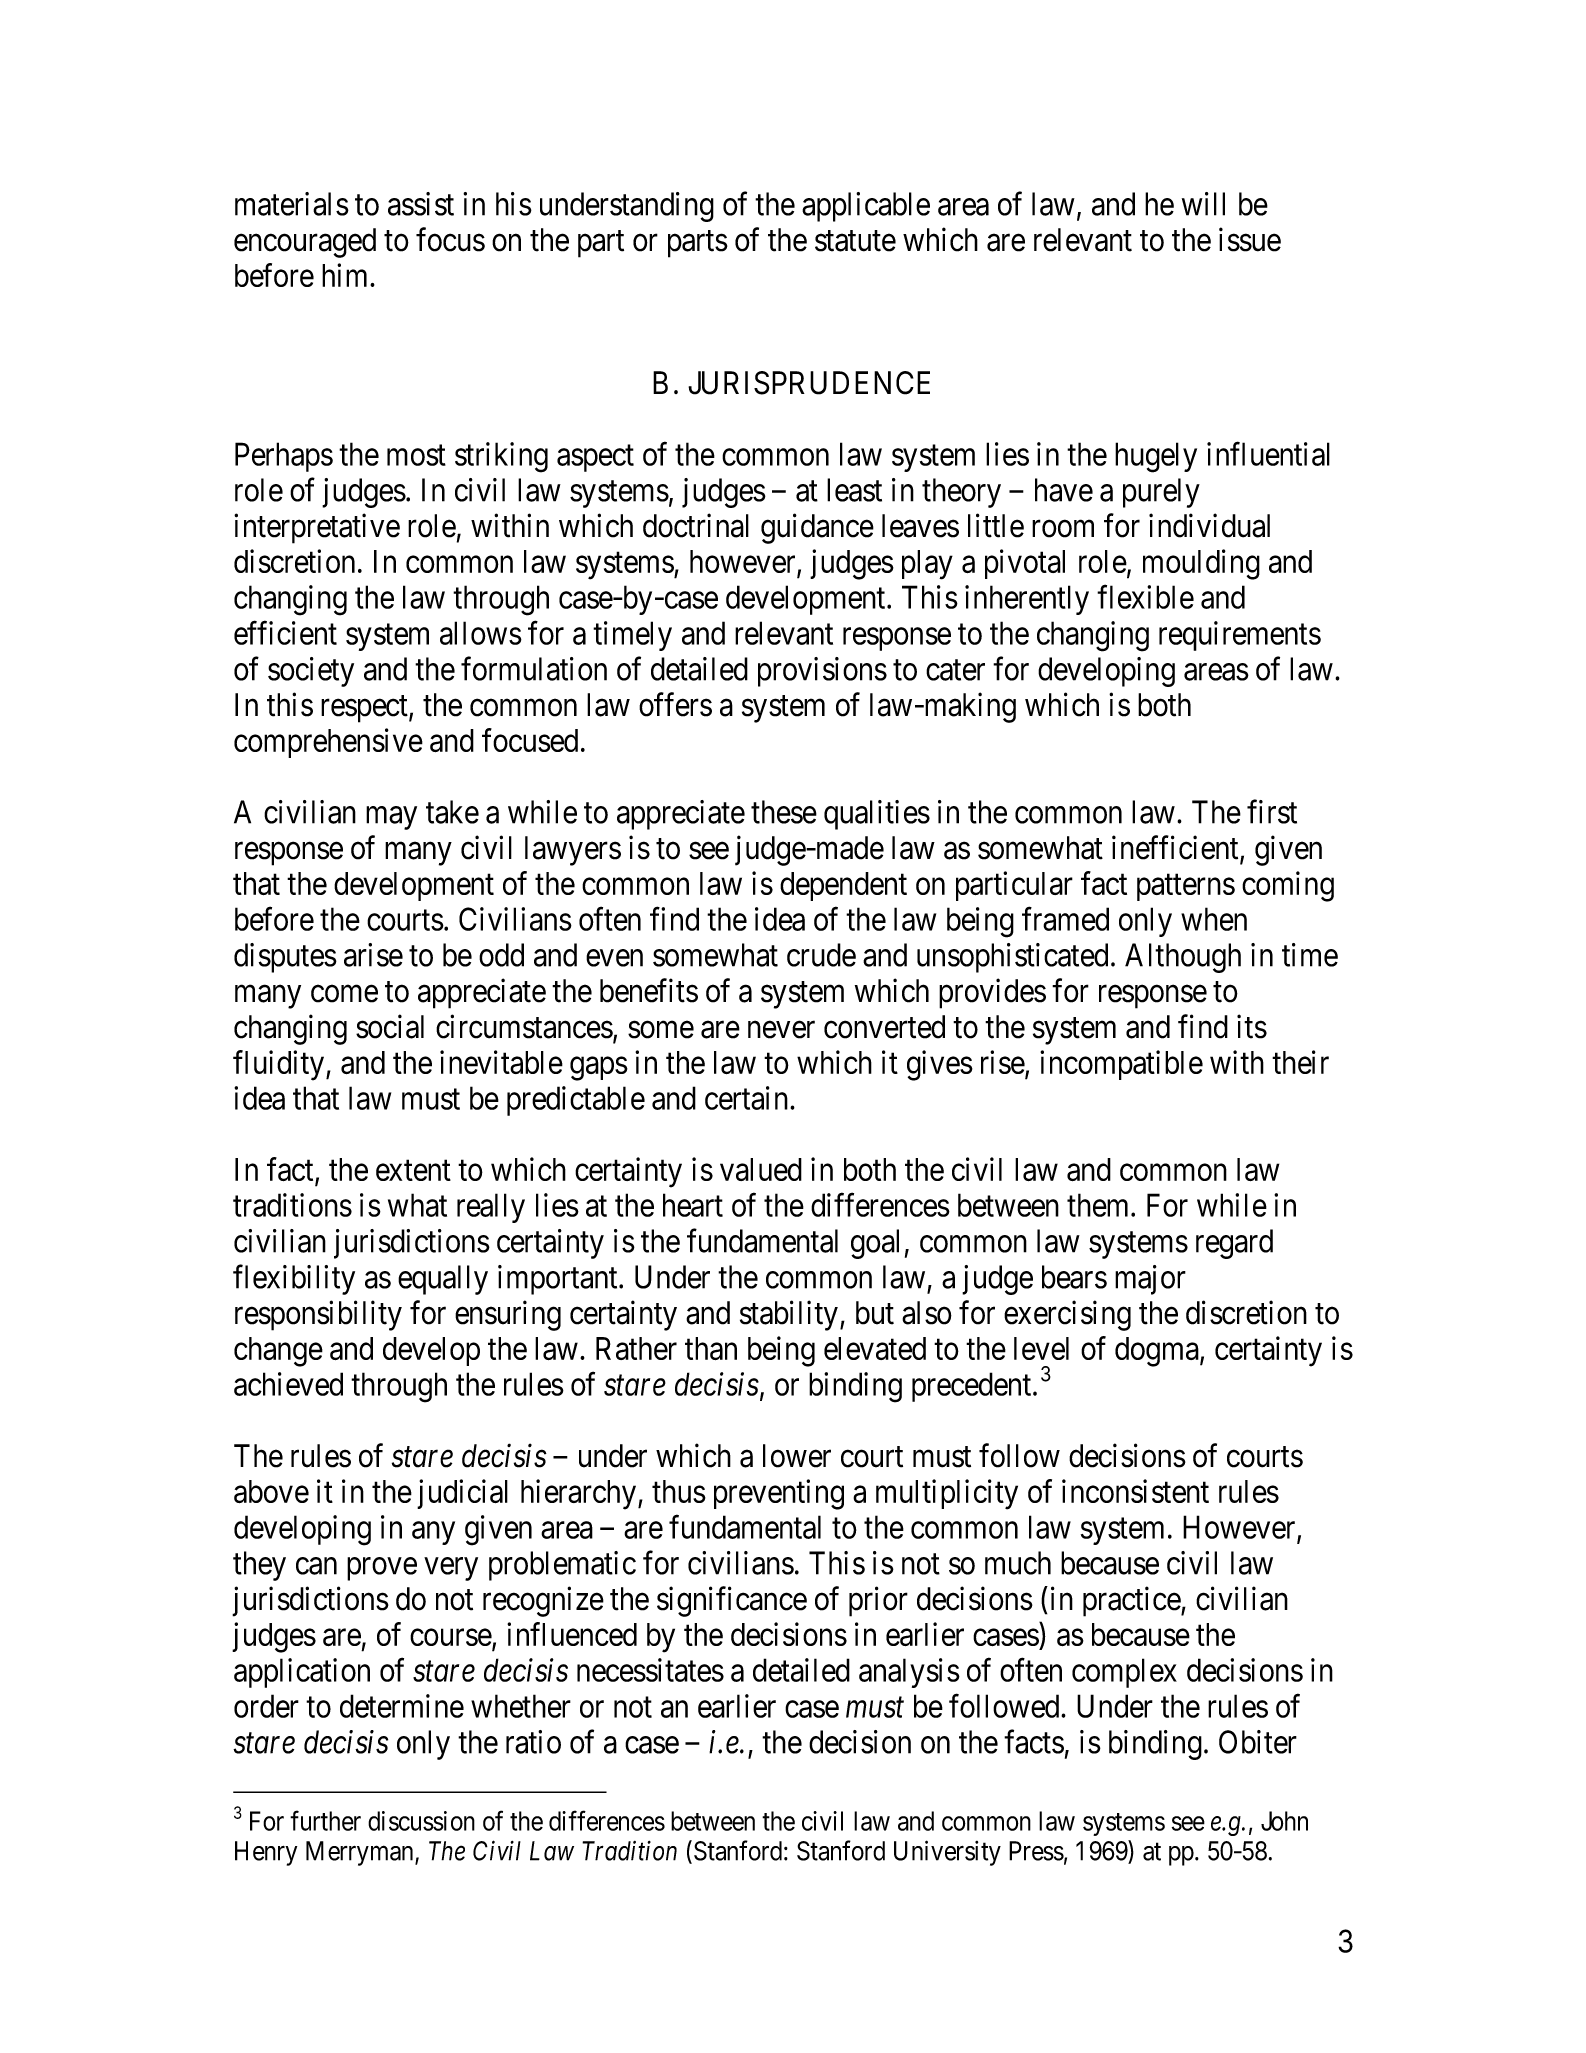 This screenshot has height=2053, width=1586. Describe the element at coordinates (390, 1026) in the screenshot. I see `social` at that location.
